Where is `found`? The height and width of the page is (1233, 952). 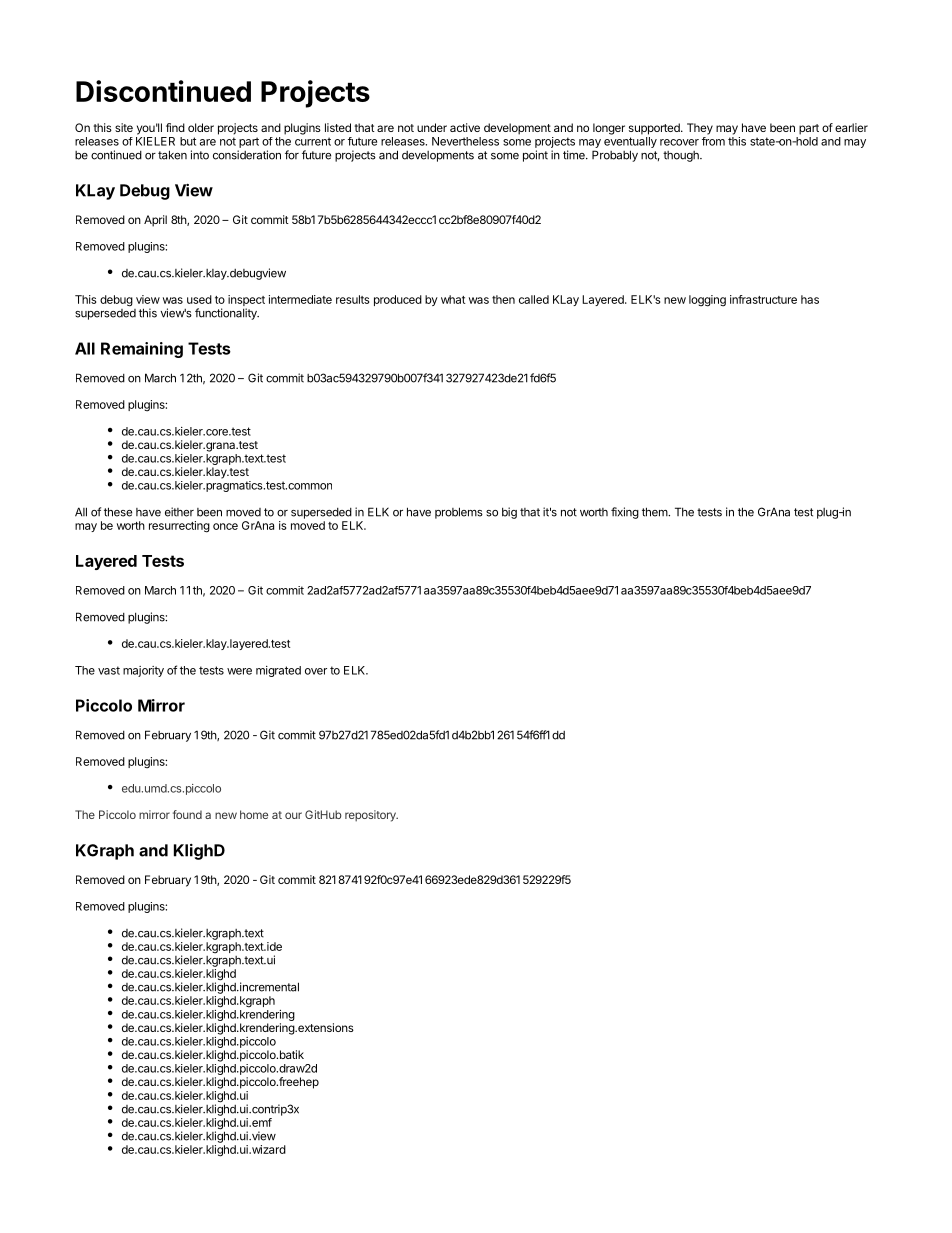 found is located at coordinates (187, 814).
